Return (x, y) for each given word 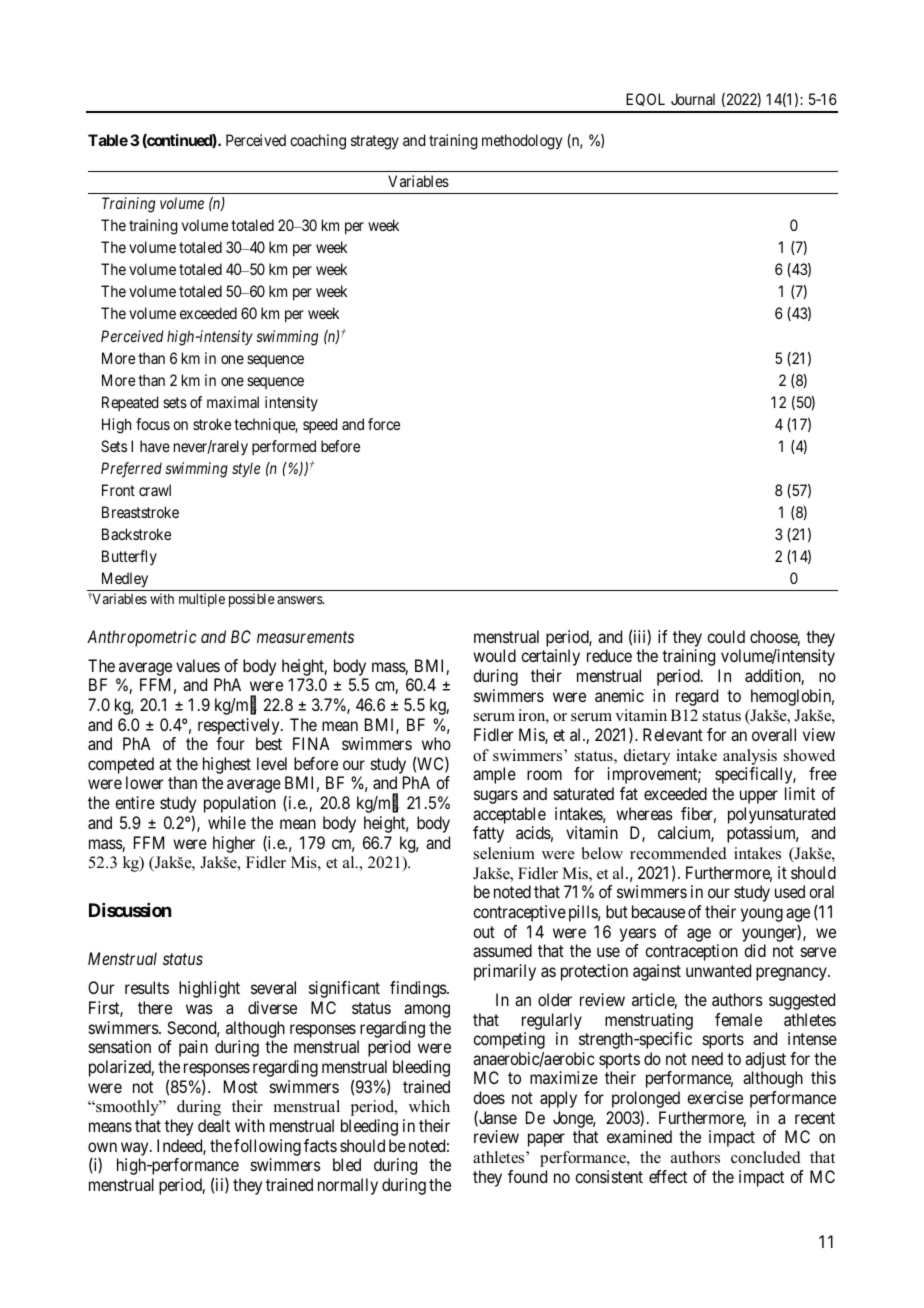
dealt (214, 1125)
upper (759, 797)
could (726, 636)
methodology (522, 142)
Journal (693, 99)
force (384, 424)
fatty (488, 834)
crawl (155, 490)
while (227, 822)
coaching (318, 142)
